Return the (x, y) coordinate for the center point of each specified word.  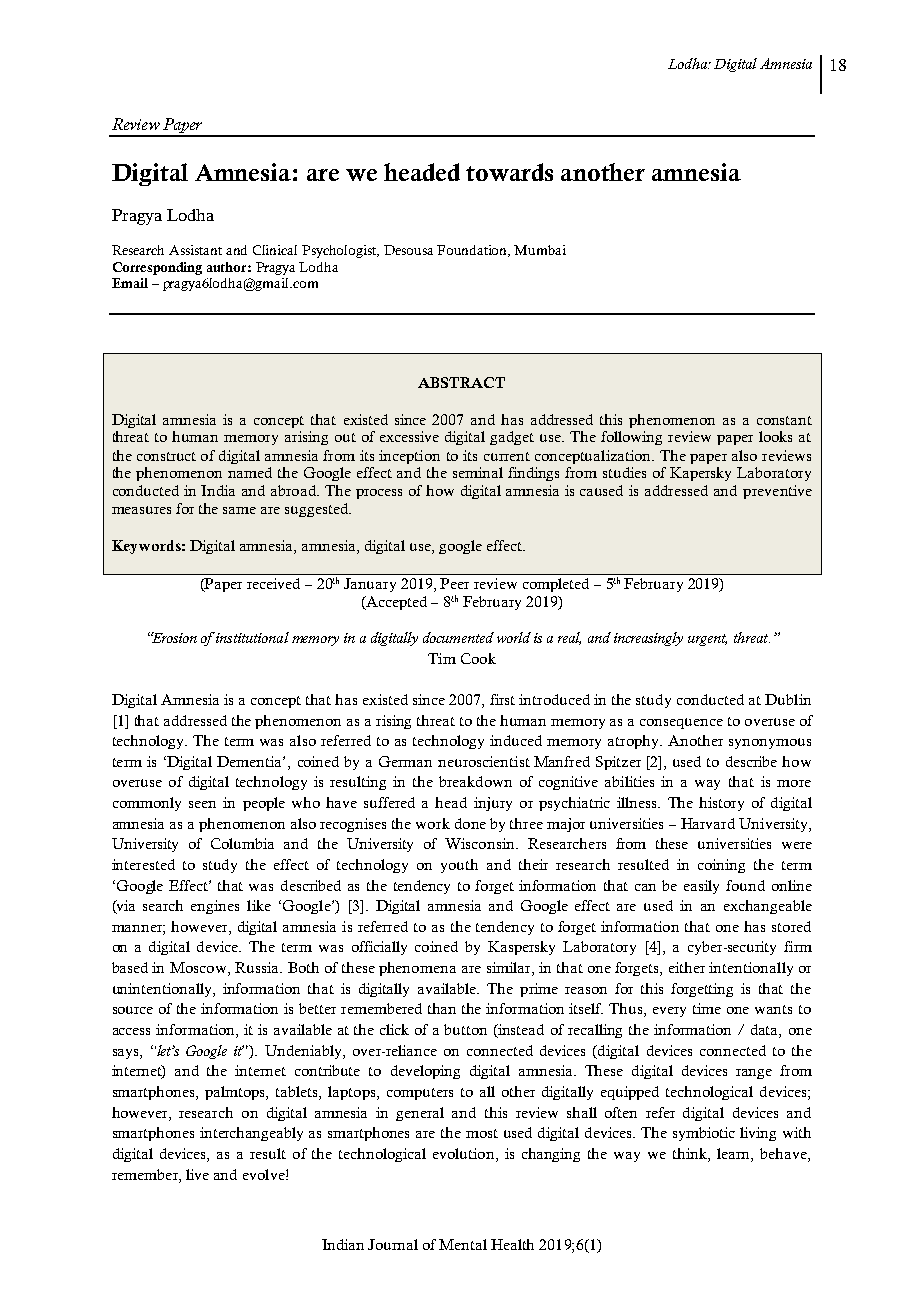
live (197, 1174)
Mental (463, 1244)
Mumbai (540, 250)
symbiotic (704, 1134)
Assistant (195, 250)
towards (509, 172)
